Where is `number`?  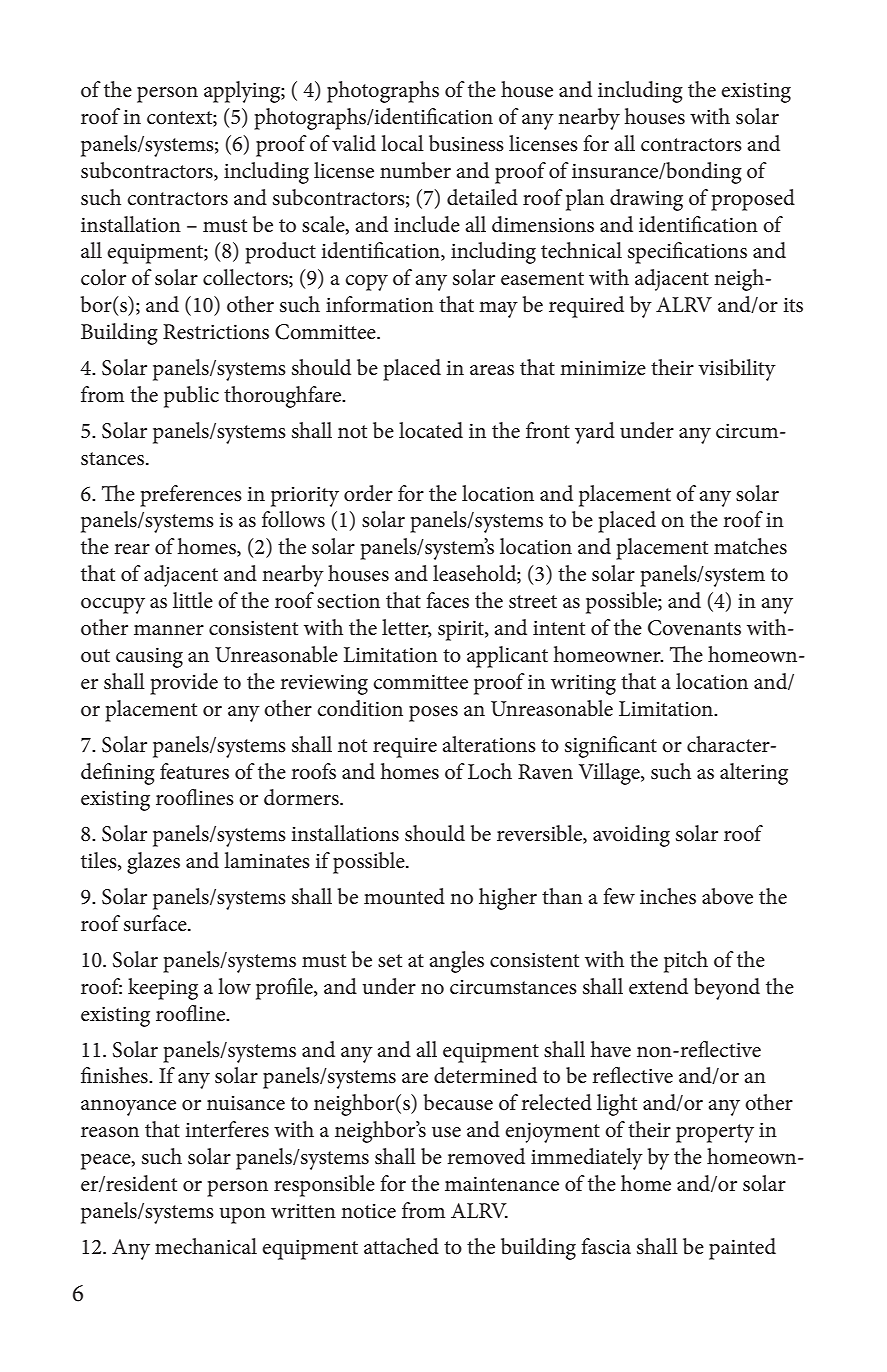 number is located at coordinates (415, 170).
